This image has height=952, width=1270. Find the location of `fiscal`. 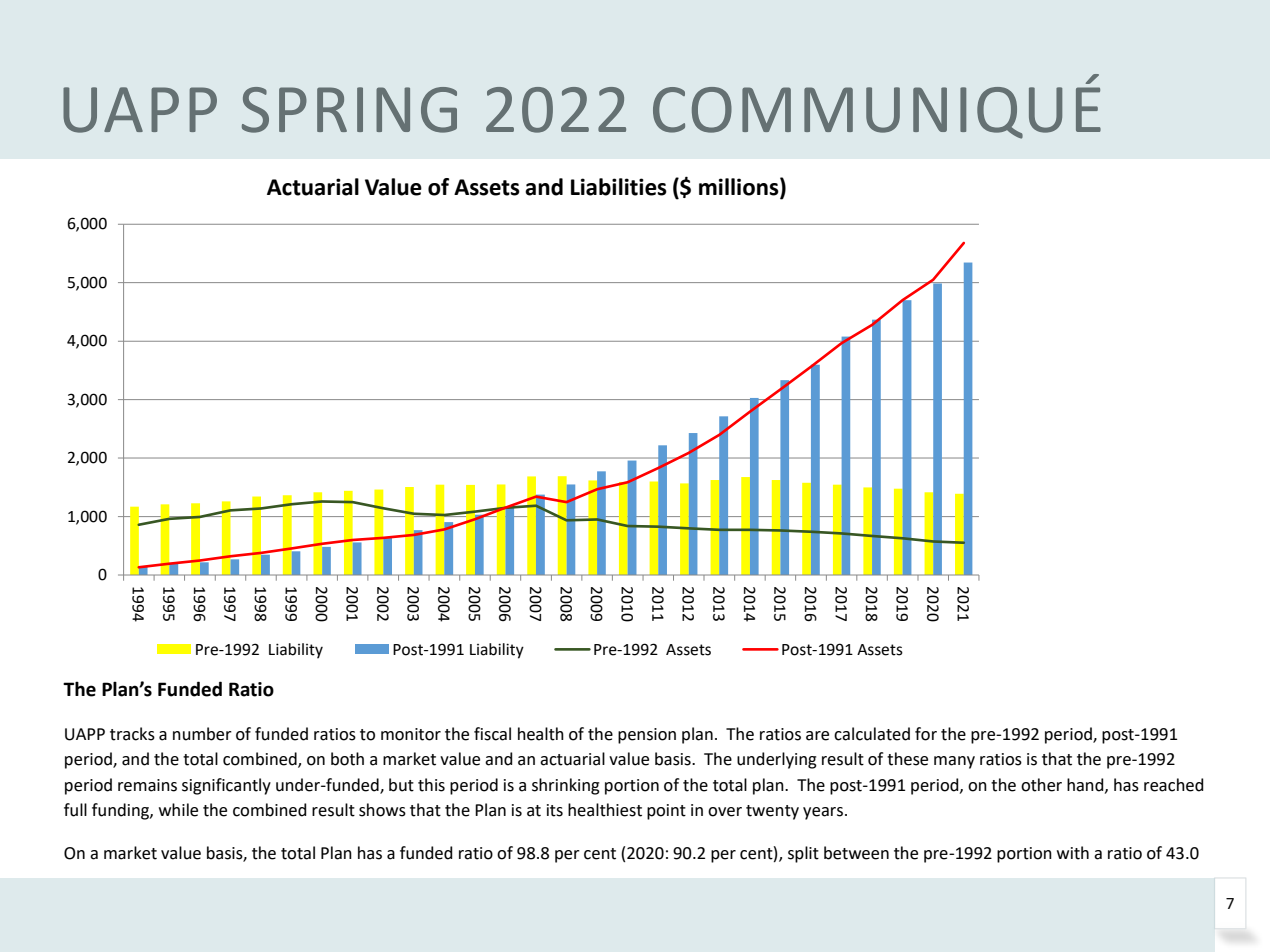

fiscal is located at coordinates (492, 734).
